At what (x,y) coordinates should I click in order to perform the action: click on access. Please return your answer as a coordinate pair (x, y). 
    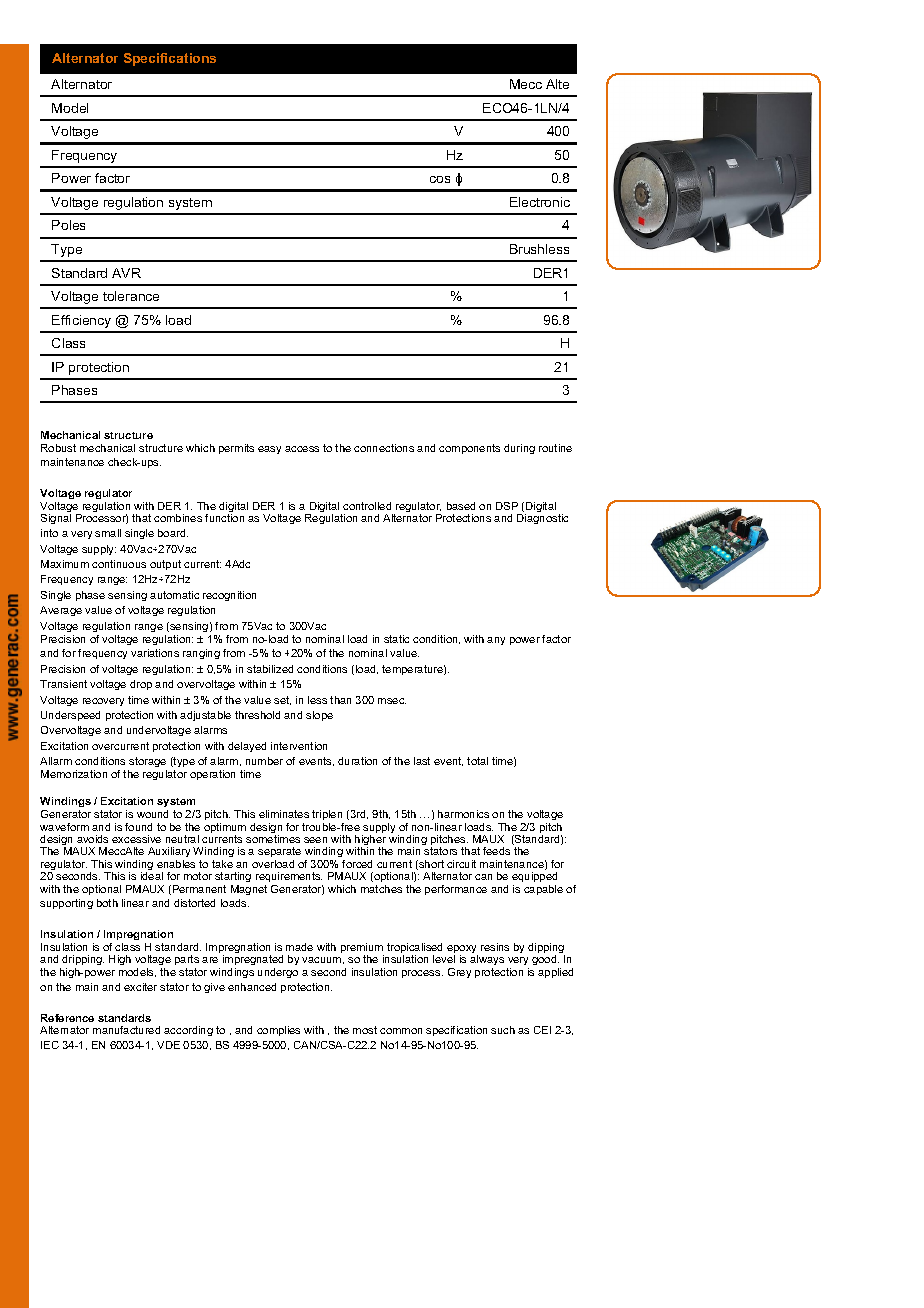
    Looking at the image, I should click on (302, 449).
